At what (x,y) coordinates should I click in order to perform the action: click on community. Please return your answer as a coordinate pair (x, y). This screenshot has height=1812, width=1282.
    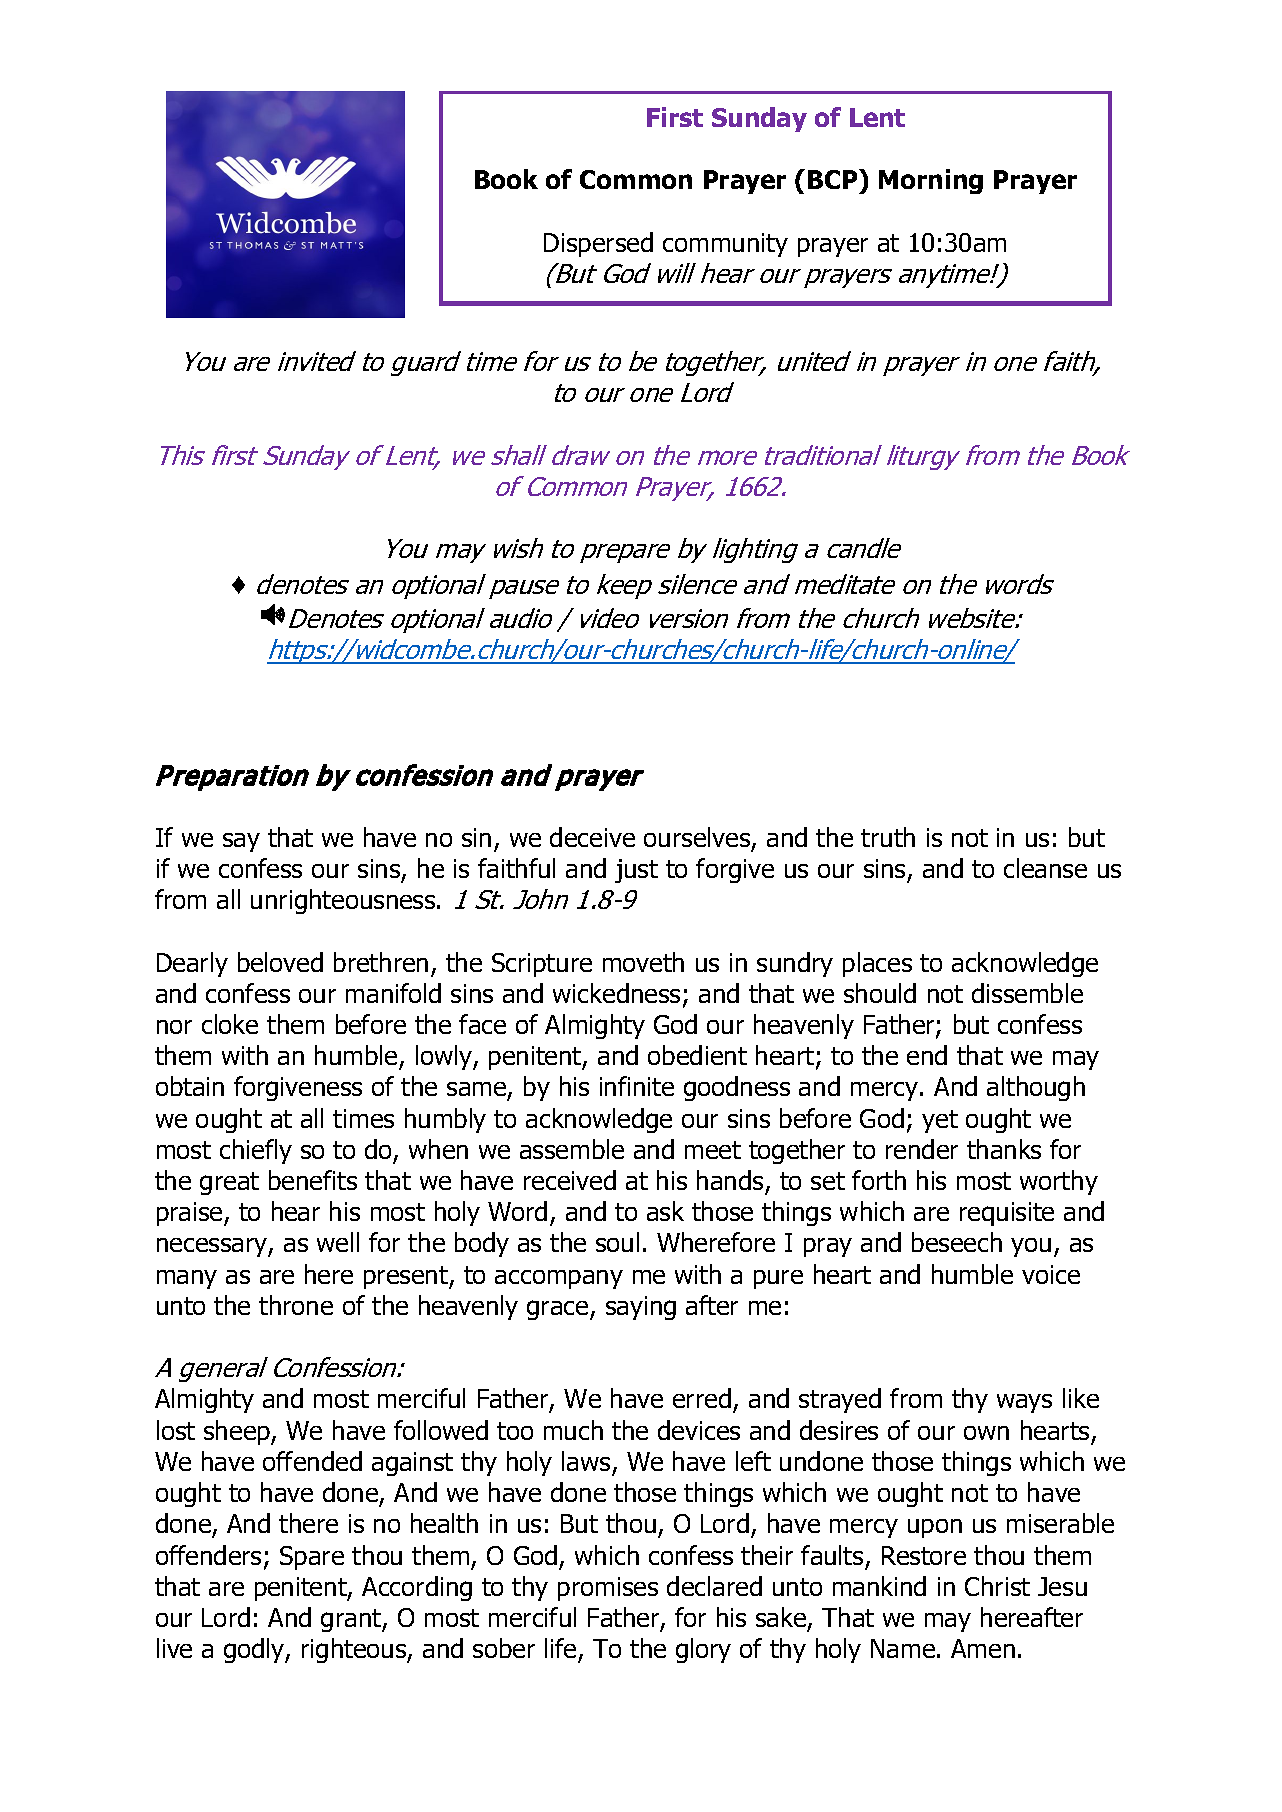
    Looking at the image, I should click on (725, 245).
